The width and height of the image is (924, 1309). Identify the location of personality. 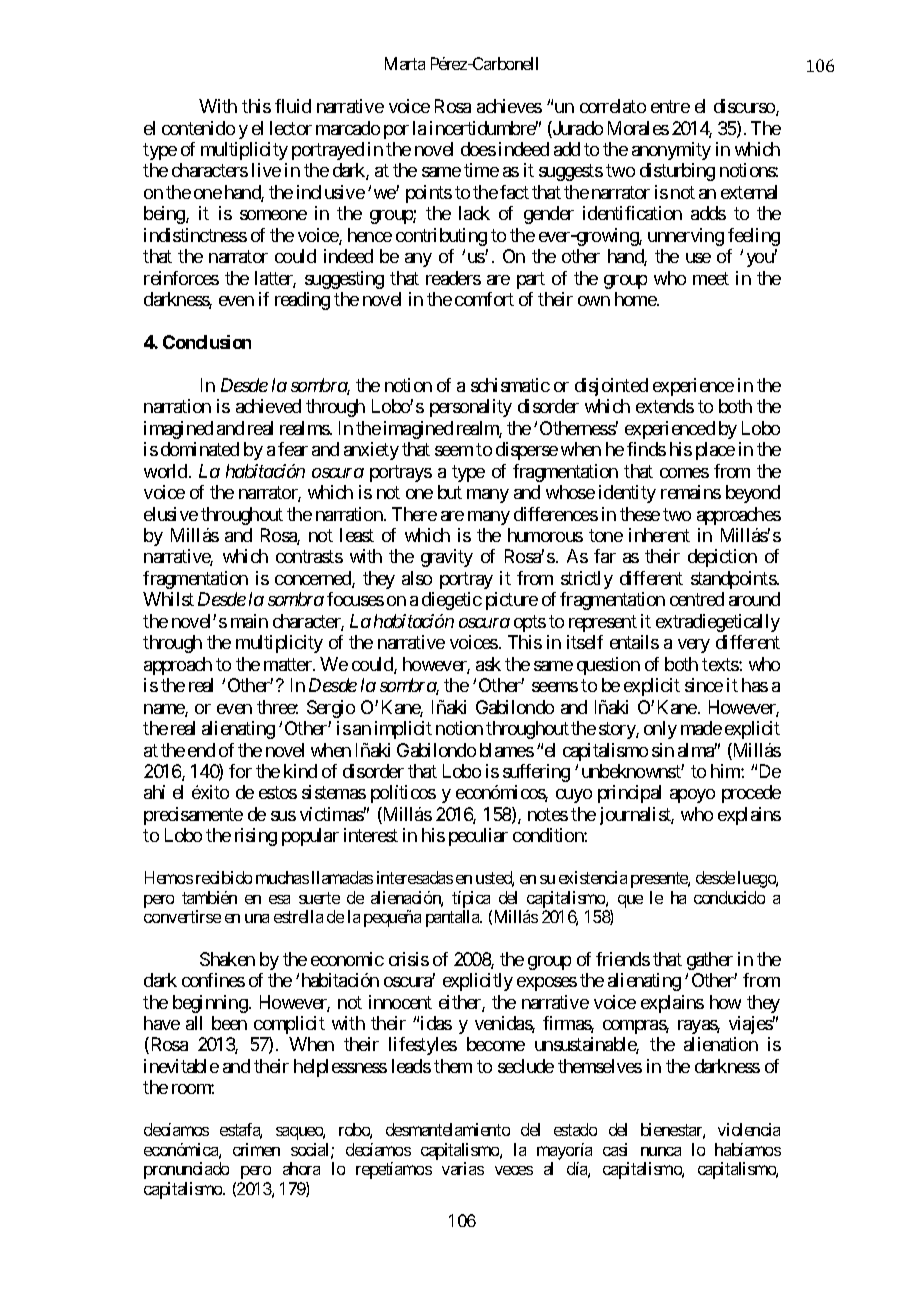
(471, 408).
